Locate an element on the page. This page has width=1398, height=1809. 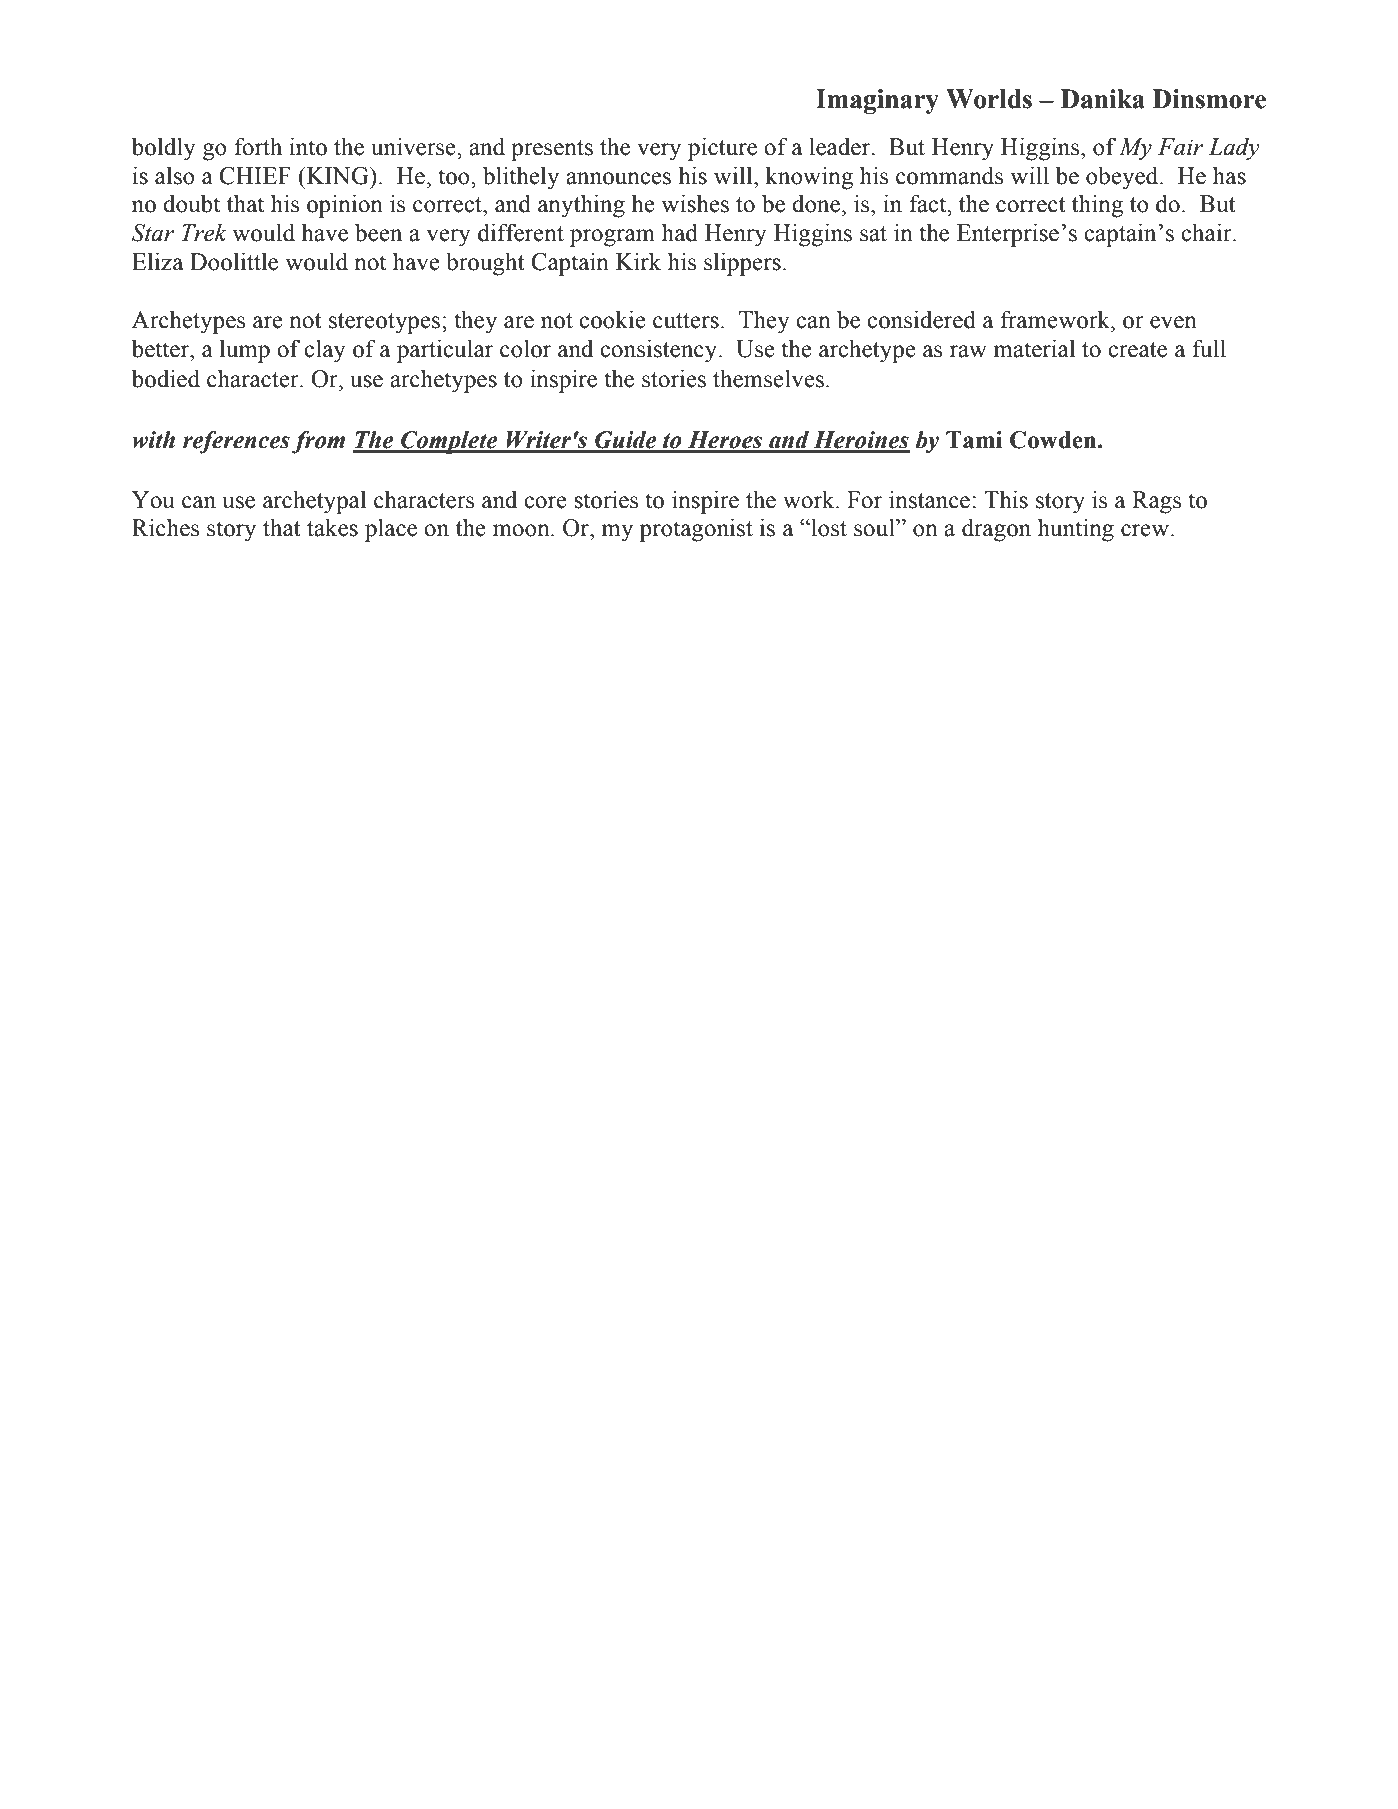
protagonist is located at coordinates (696, 530).
